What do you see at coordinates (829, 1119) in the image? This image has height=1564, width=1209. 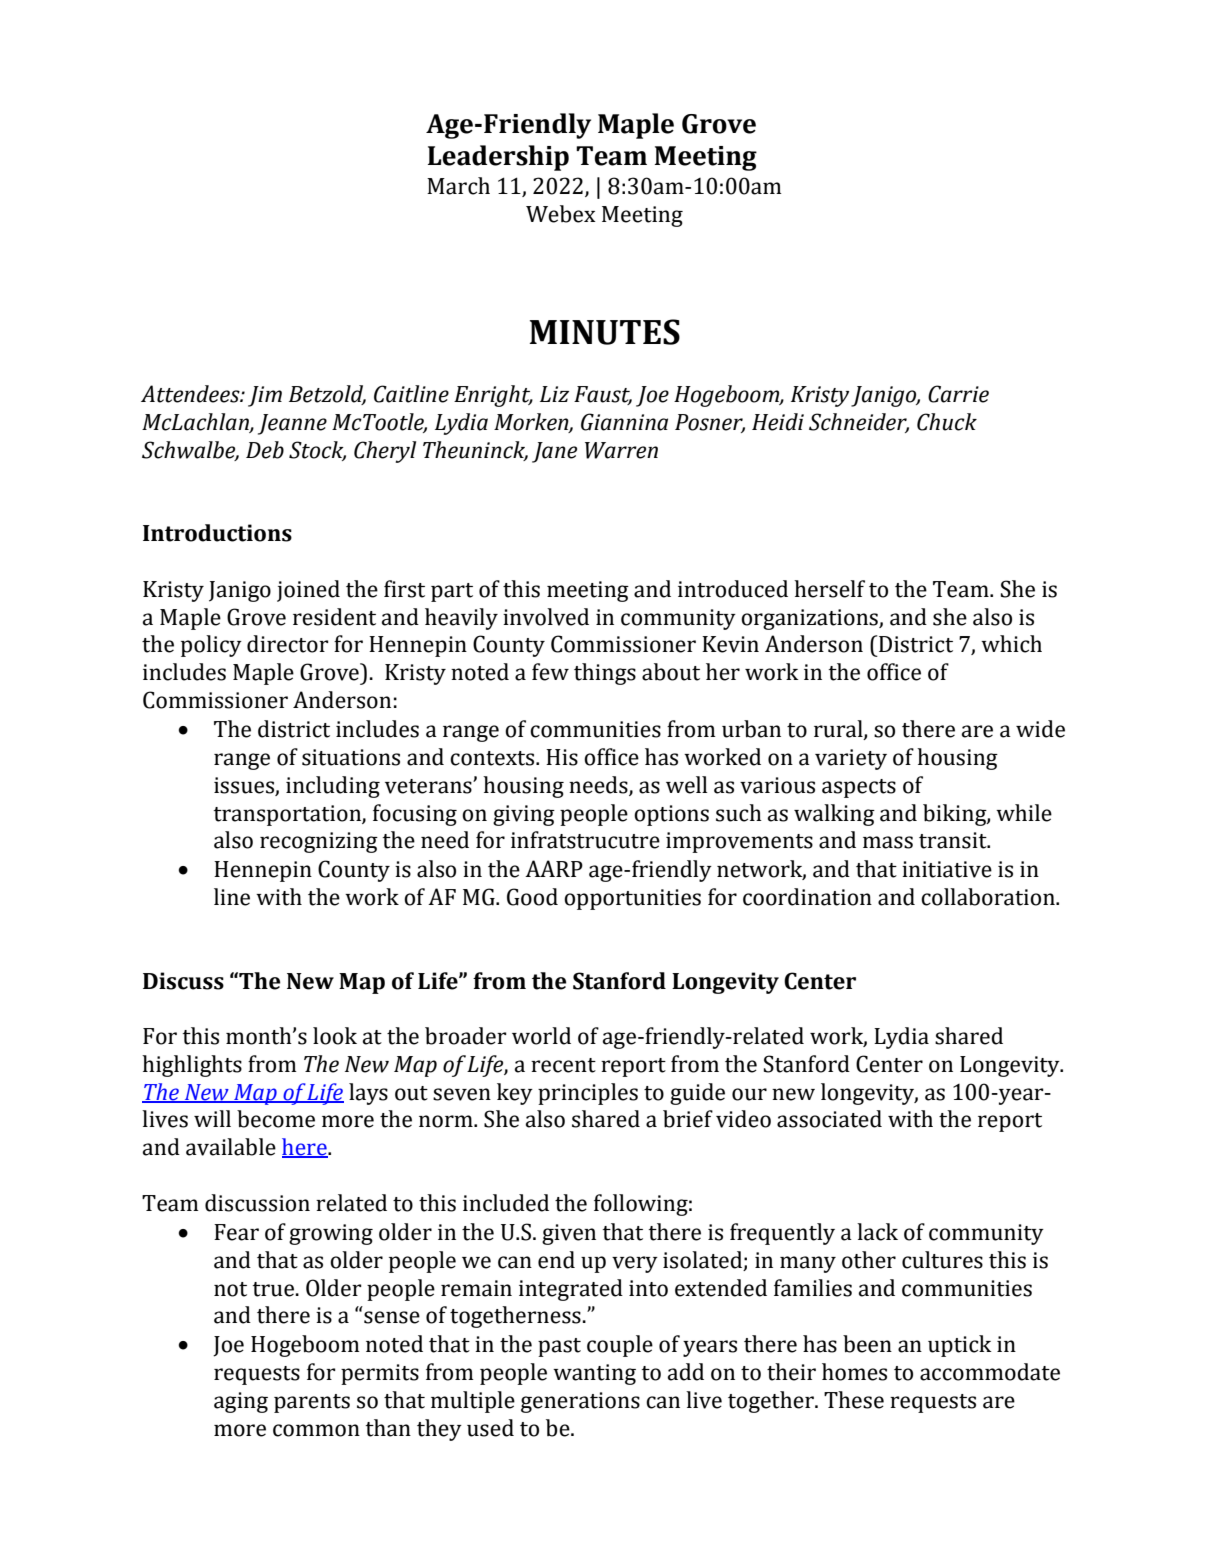 I see `associated` at bounding box center [829, 1119].
